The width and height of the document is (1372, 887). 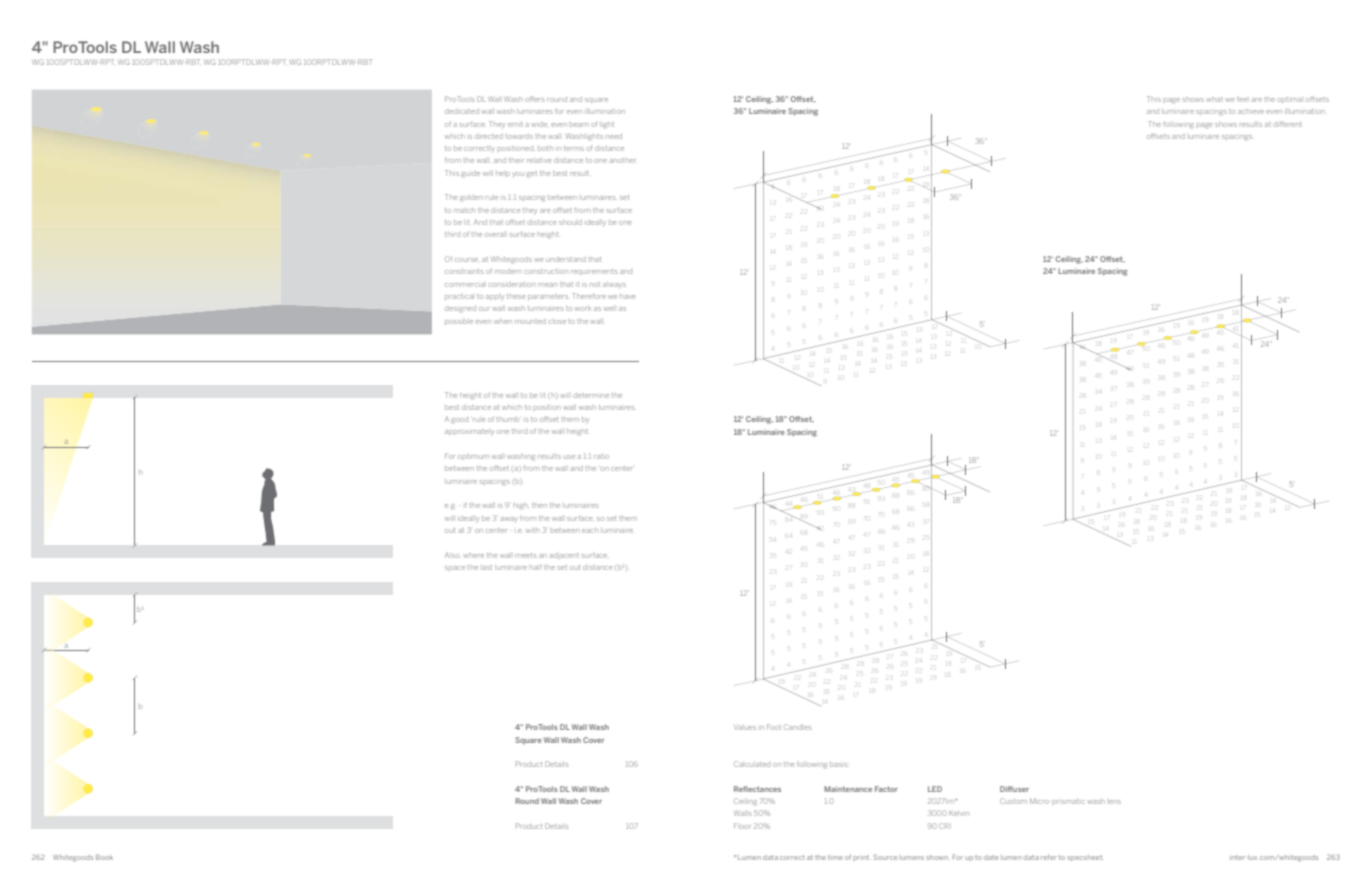 What do you see at coordinates (539, 505) in the document?
I see `then` at bounding box center [539, 505].
